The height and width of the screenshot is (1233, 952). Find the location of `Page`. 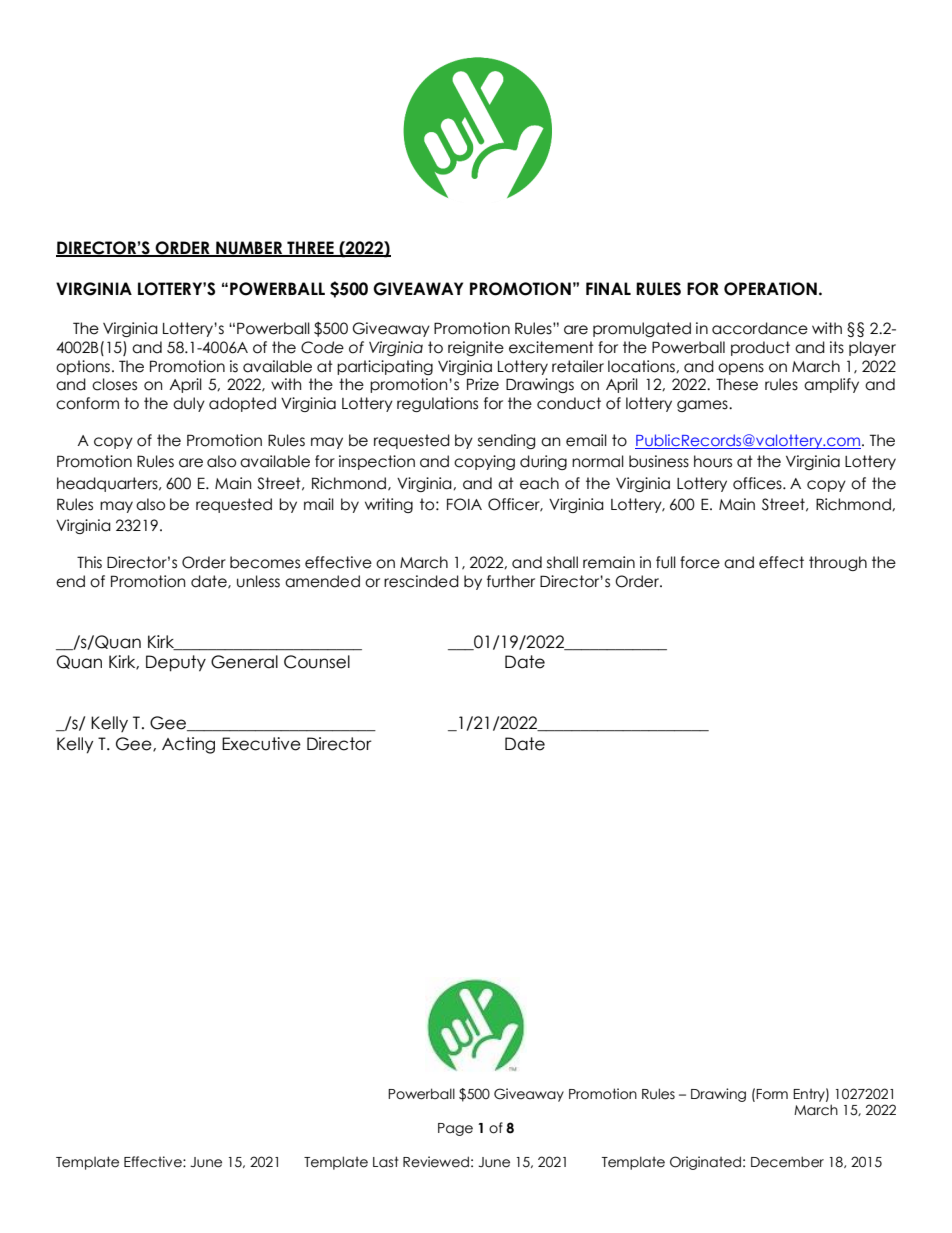

Page is located at coordinates (455, 1129).
